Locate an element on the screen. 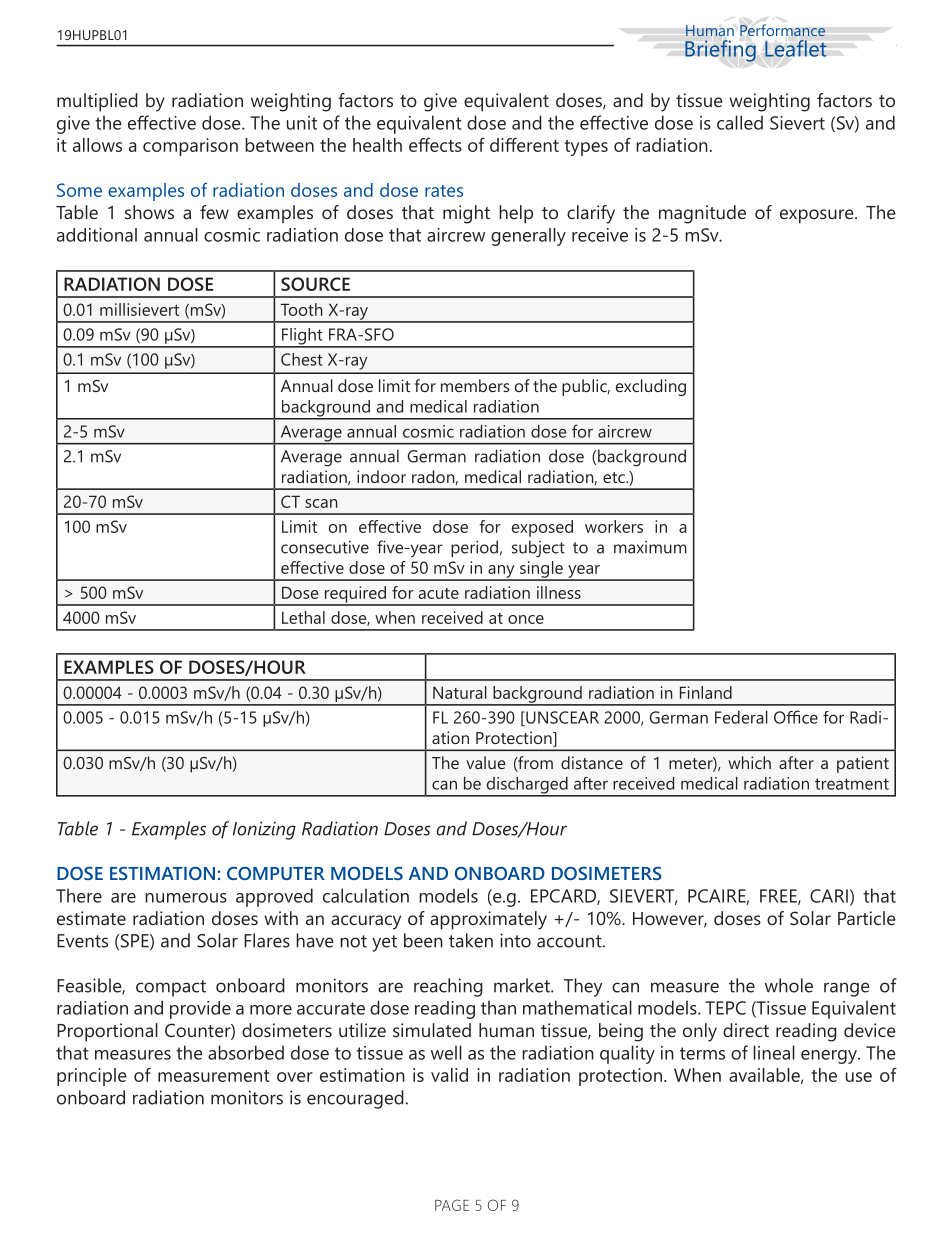  acute is located at coordinates (439, 593).
